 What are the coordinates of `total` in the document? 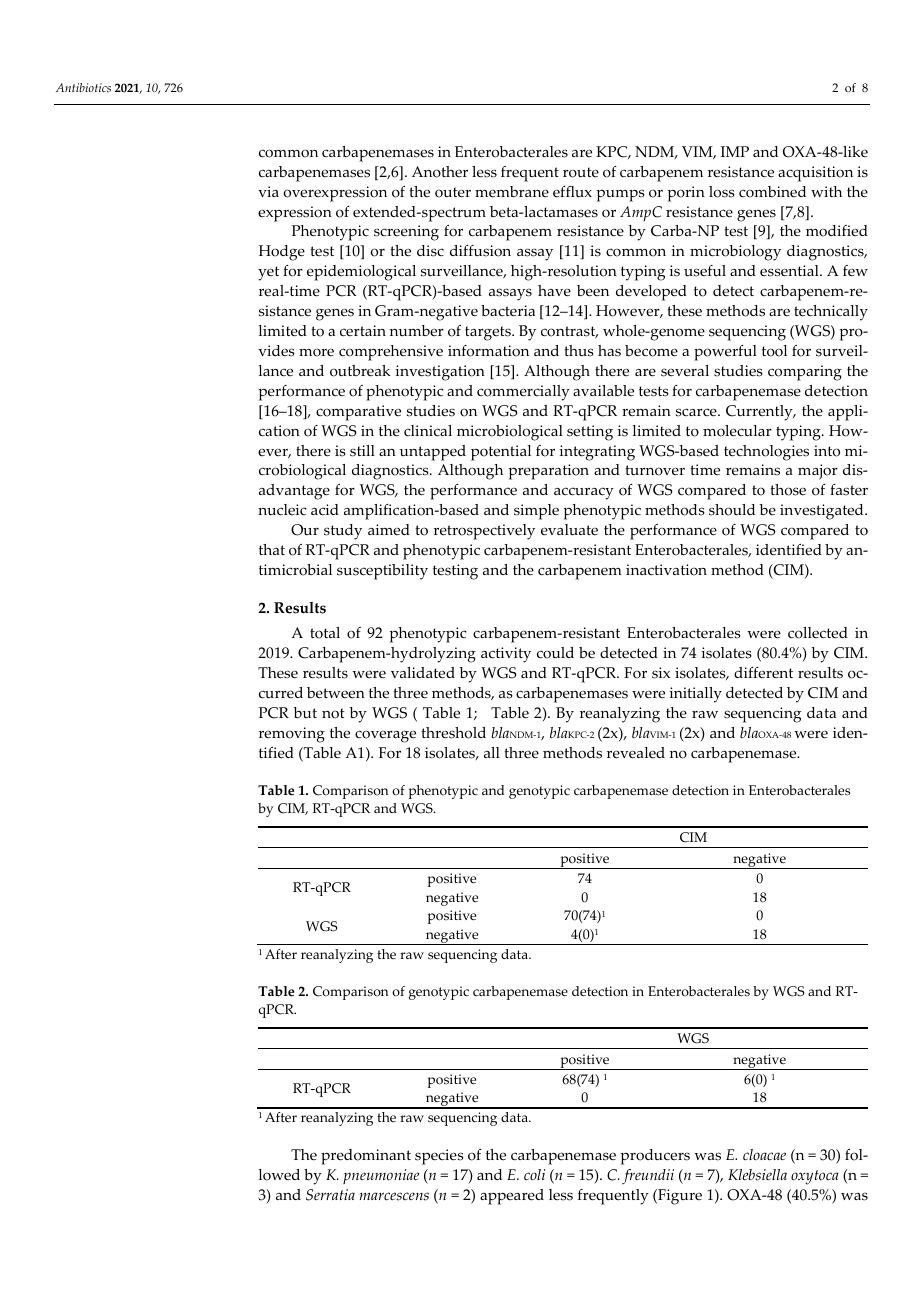 It's located at (325, 633).
